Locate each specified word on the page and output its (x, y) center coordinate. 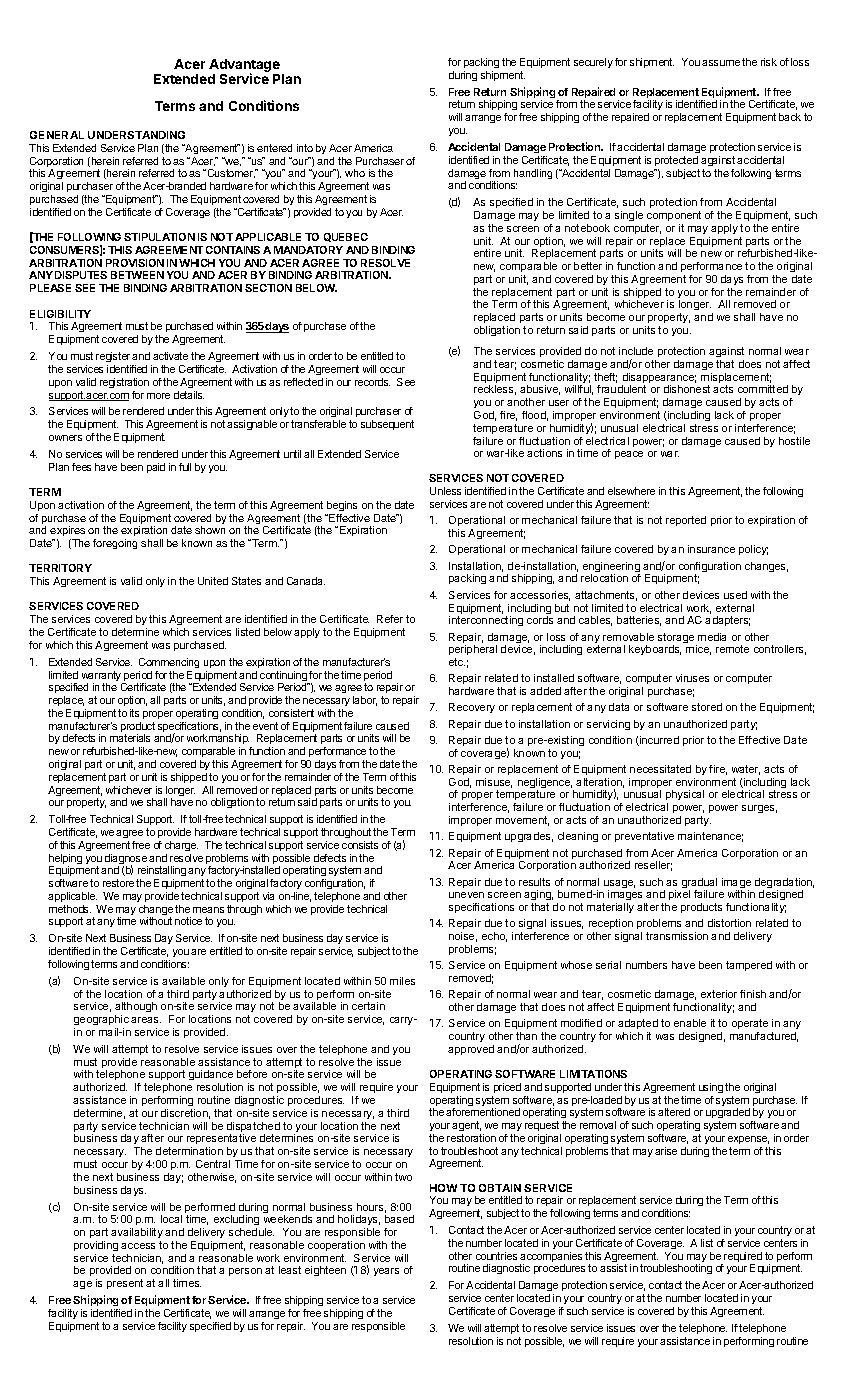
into (305, 148)
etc (457, 662)
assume (721, 63)
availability (137, 1233)
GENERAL (57, 135)
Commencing (169, 663)
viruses (692, 678)
